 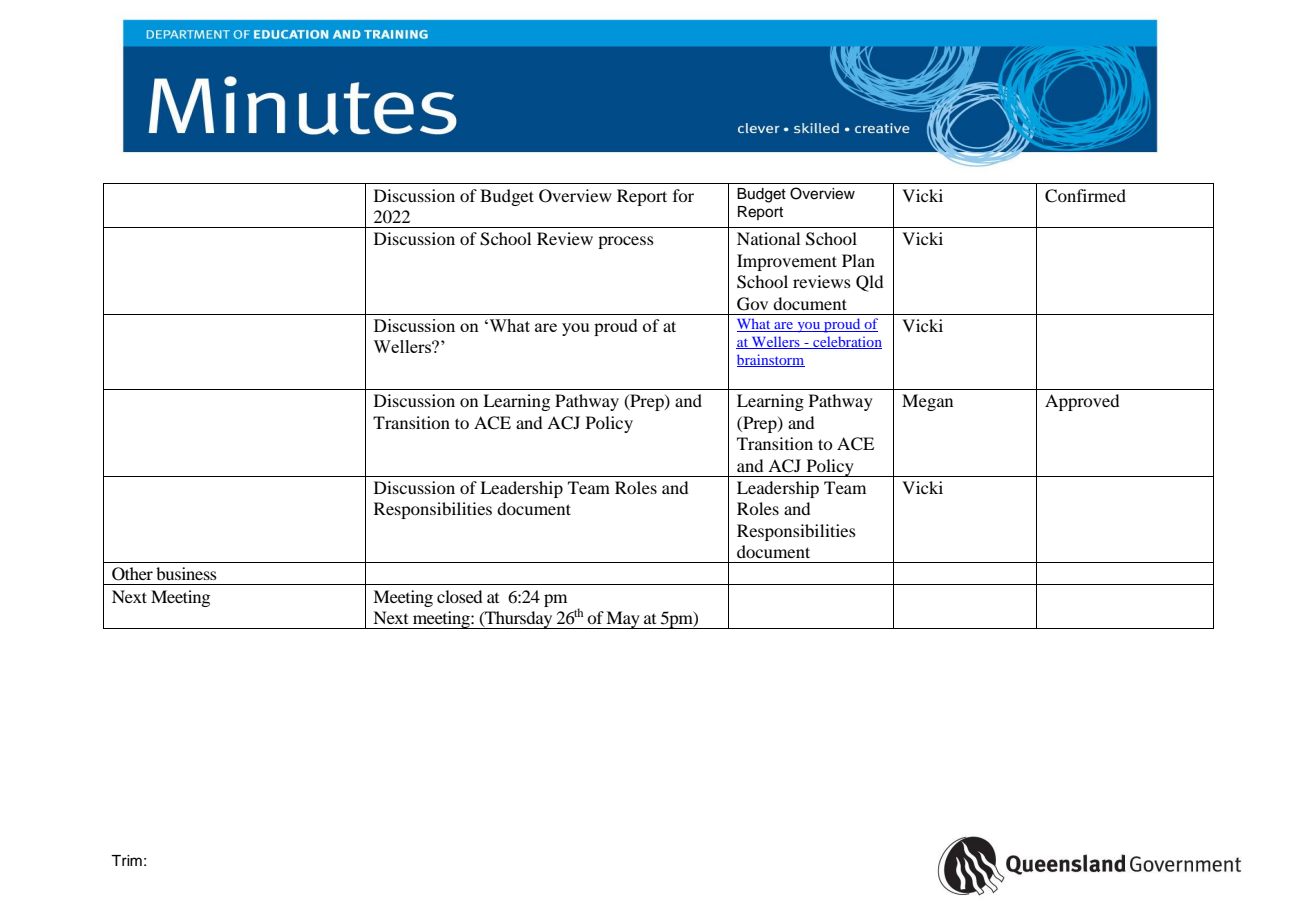 What do you see at coordinates (623, 620) in the screenshot?
I see `May` at bounding box center [623, 620].
